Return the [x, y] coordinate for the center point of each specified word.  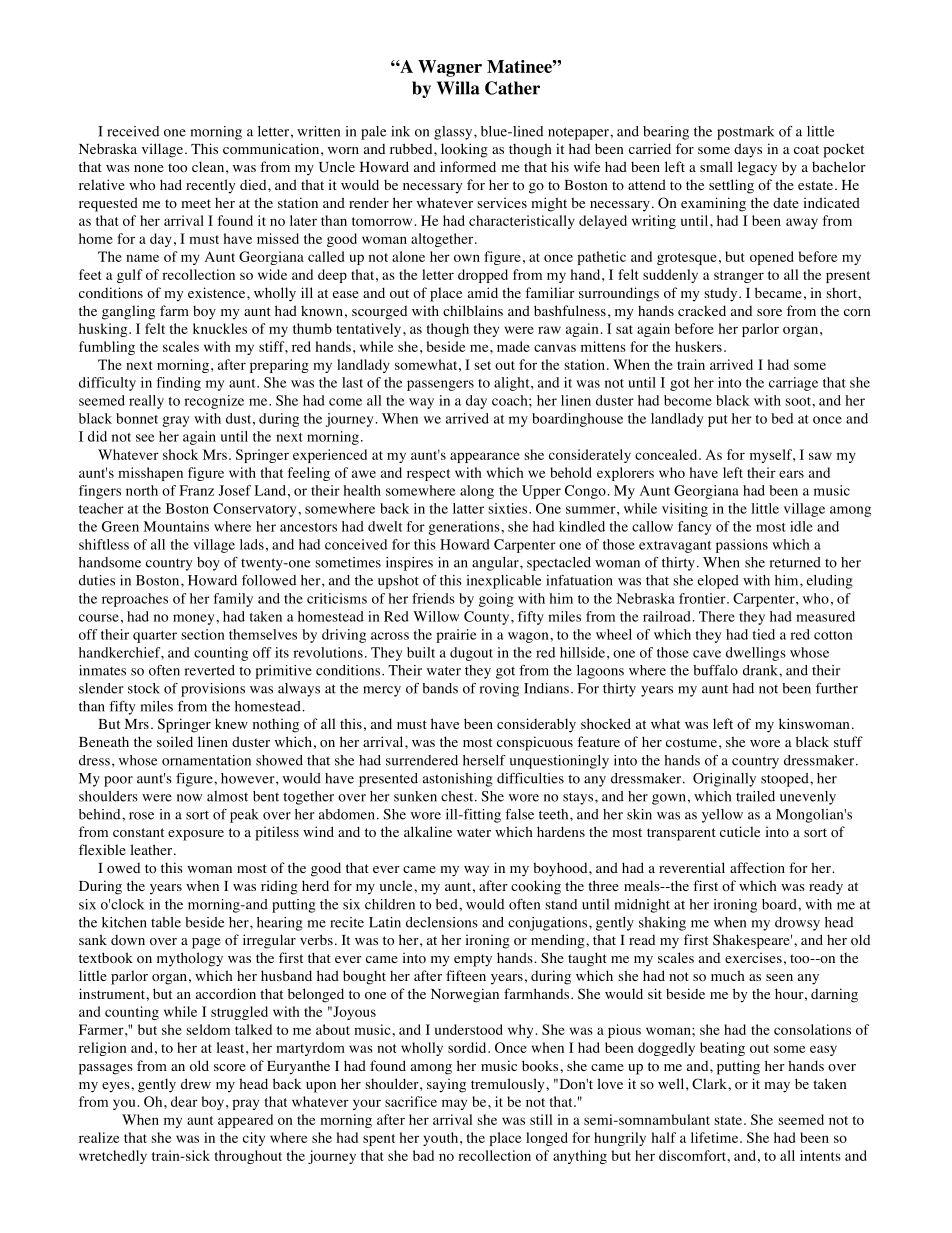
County [488, 618]
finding [179, 384]
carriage [793, 384]
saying [446, 1085]
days [748, 150]
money [195, 619]
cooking [536, 887]
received [133, 131]
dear [184, 1101]
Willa [458, 88]
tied [764, 634]
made [513, 346]
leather [152, 849]
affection [757, 868]
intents [820, 1155]
